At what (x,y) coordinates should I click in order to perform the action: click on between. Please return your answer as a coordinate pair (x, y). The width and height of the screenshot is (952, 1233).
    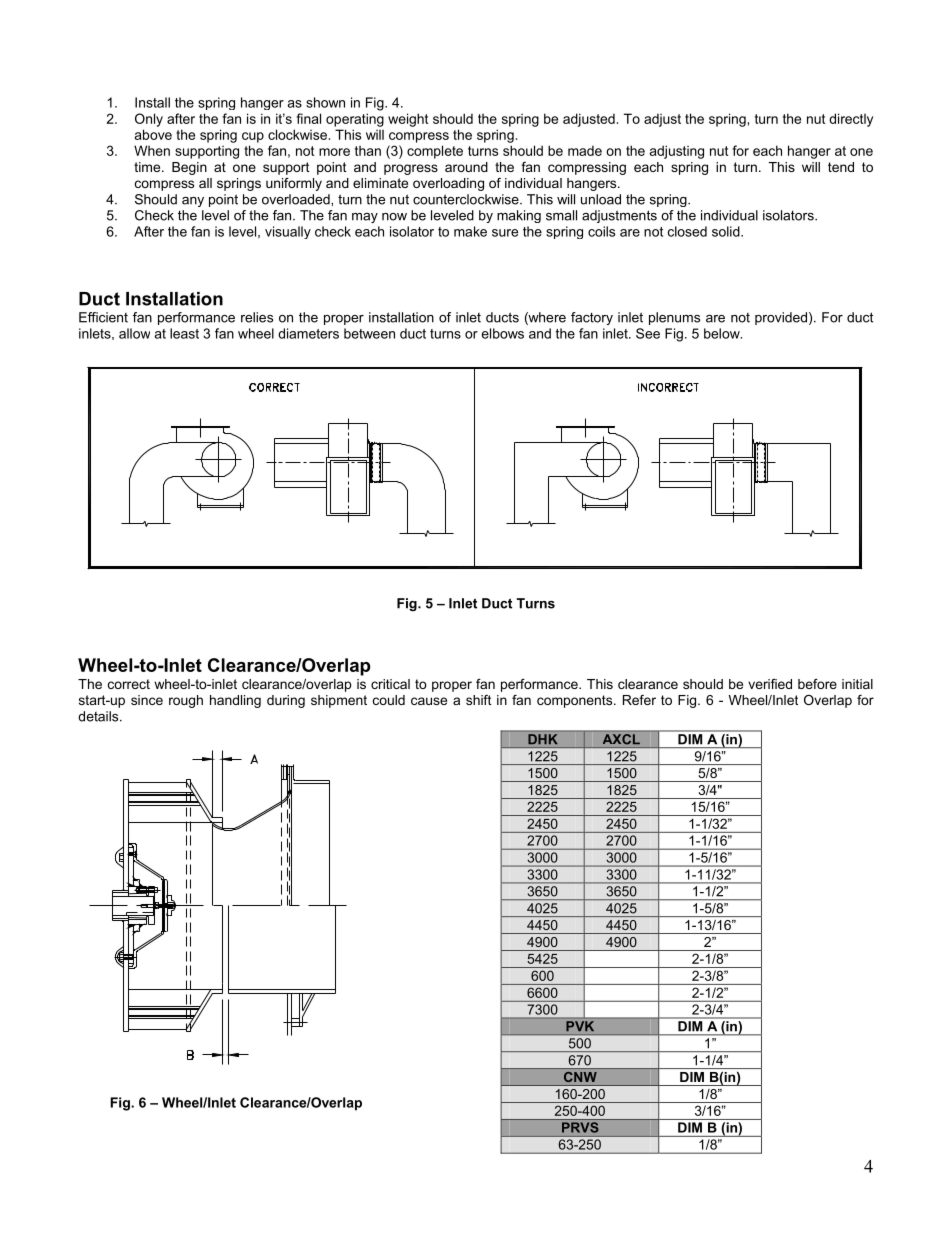
    Looking at the image, I should click on (369, 333).
